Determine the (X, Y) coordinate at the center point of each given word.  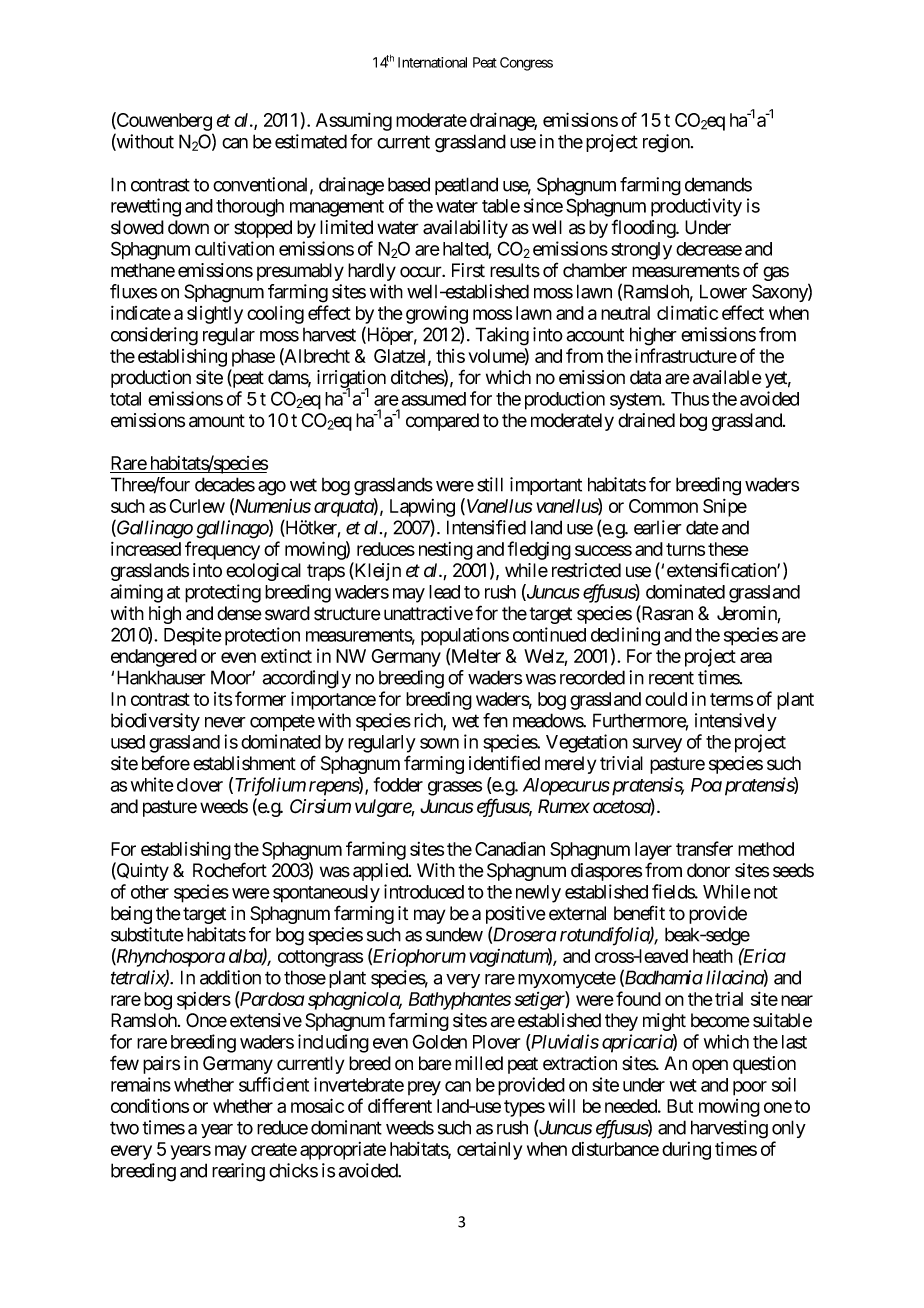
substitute (147, 934)
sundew (454, 934)
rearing (238, 1172)
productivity (696, 207)
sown (439, 743)
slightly (215, 315)
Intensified (486, 527)
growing (437, 314)
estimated (311, 141)
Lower (723, 291)
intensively (736, 722)
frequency (222, 550)
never (225, 722)
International (432, 62)
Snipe (725, 508)
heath (713, 956)
